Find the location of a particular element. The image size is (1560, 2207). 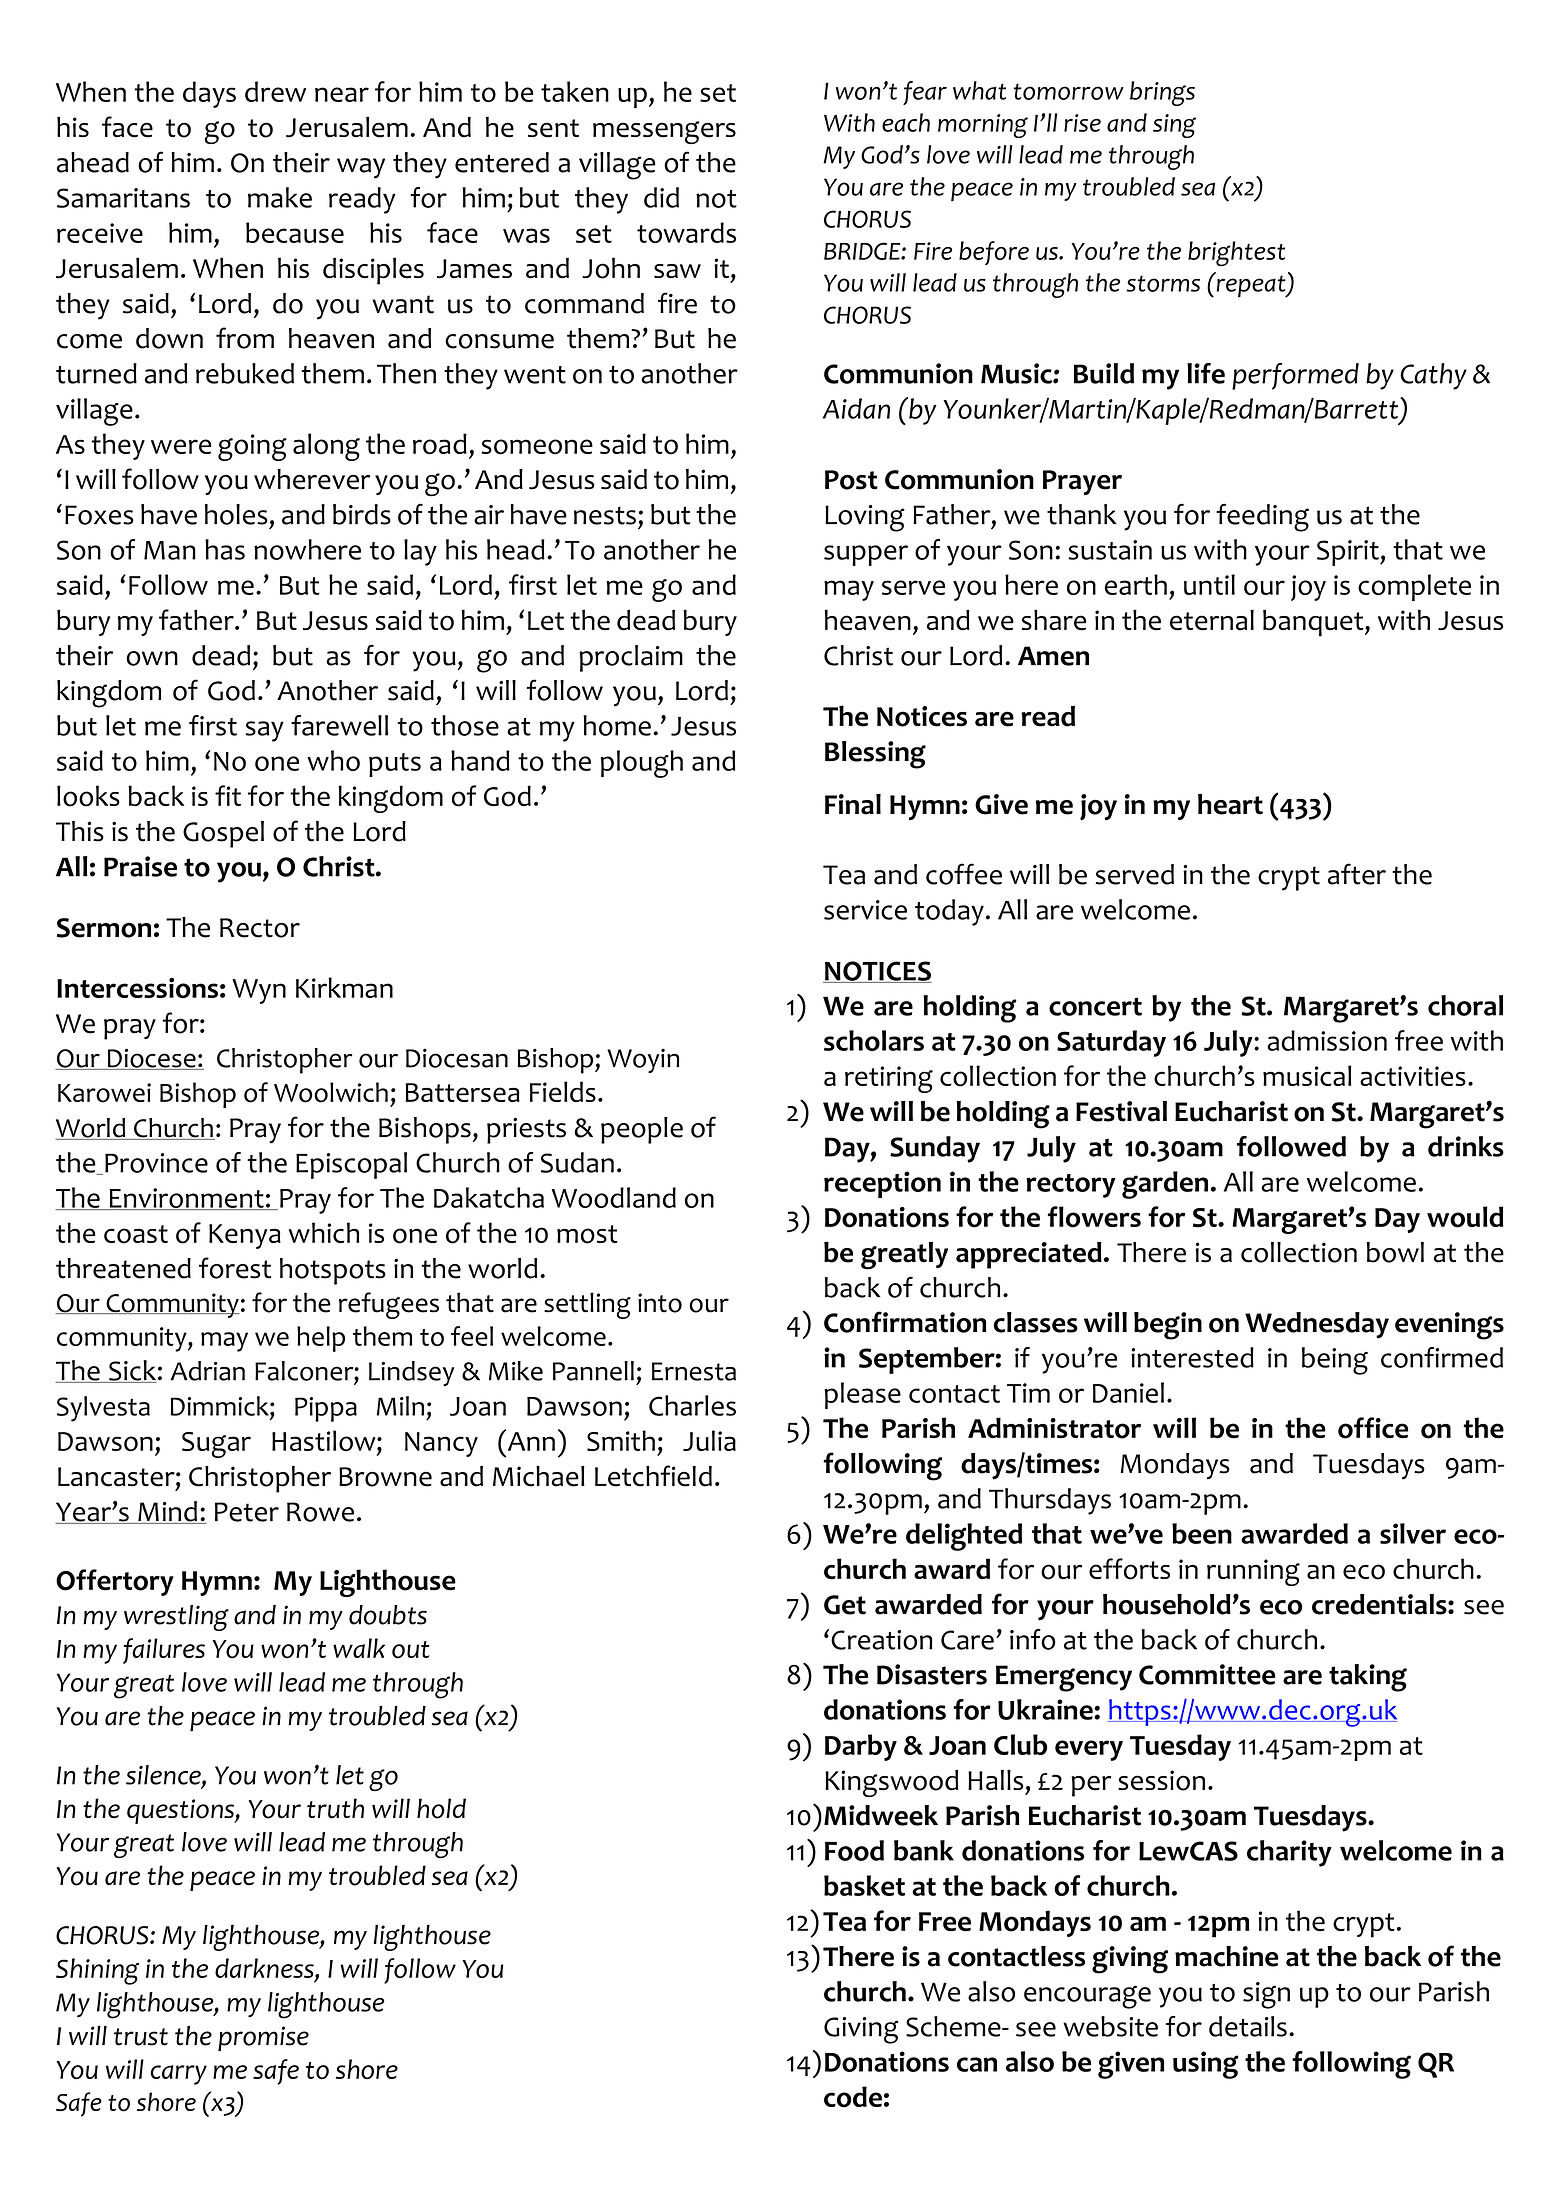

Diocese is located at coordinates (151, 1059).
